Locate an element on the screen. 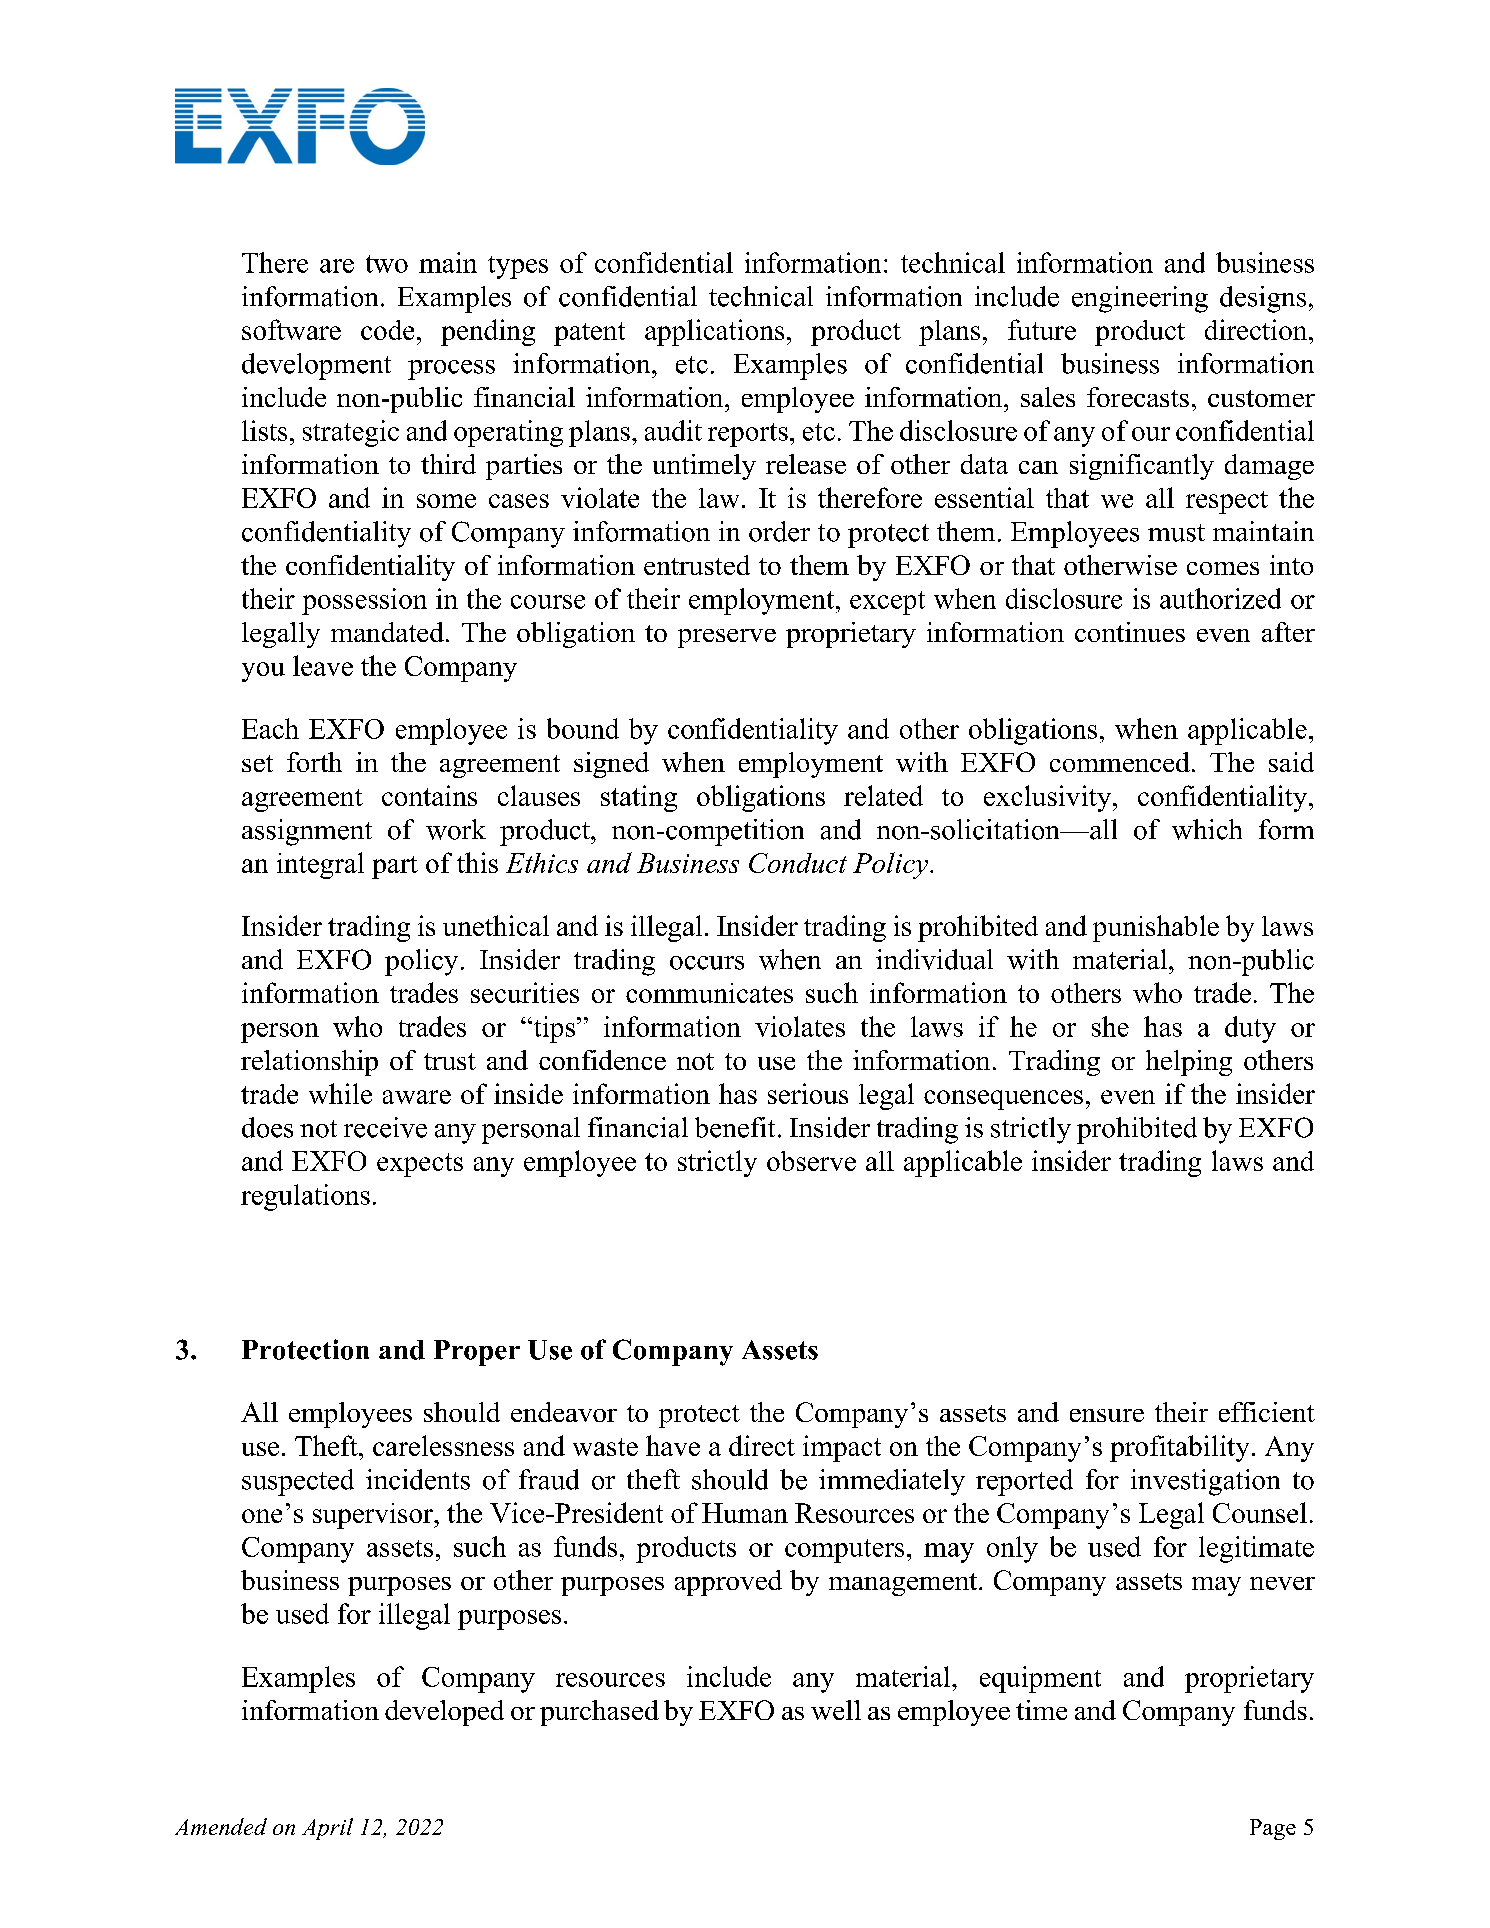 The image size is (1490, 1928). relationship is located at coordinates (309, 1063).
